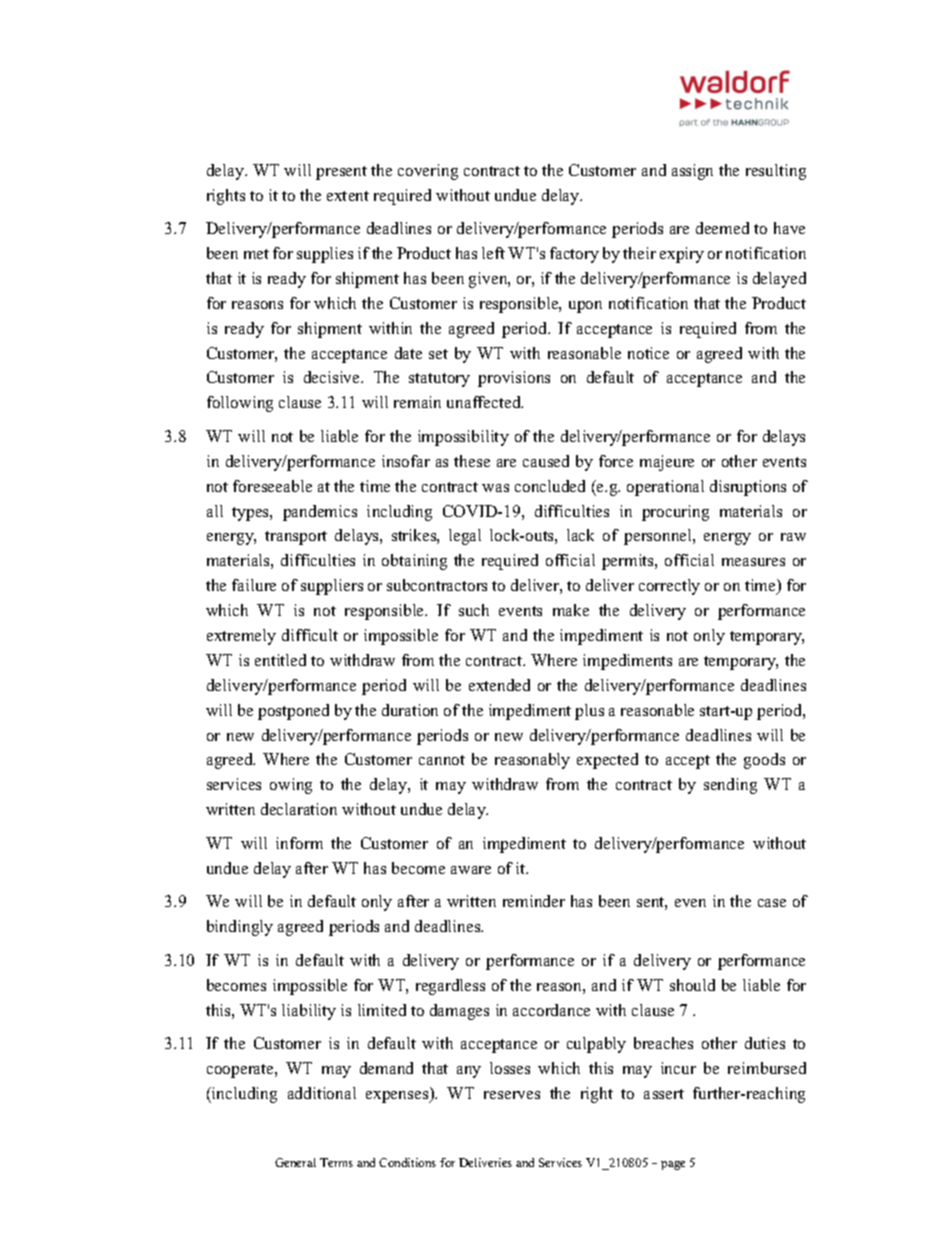 The image size is (952, 1233). What do you see at coordinates (493, 253) in the screenshot?
I see `left` at bounding box center [493, 253].
